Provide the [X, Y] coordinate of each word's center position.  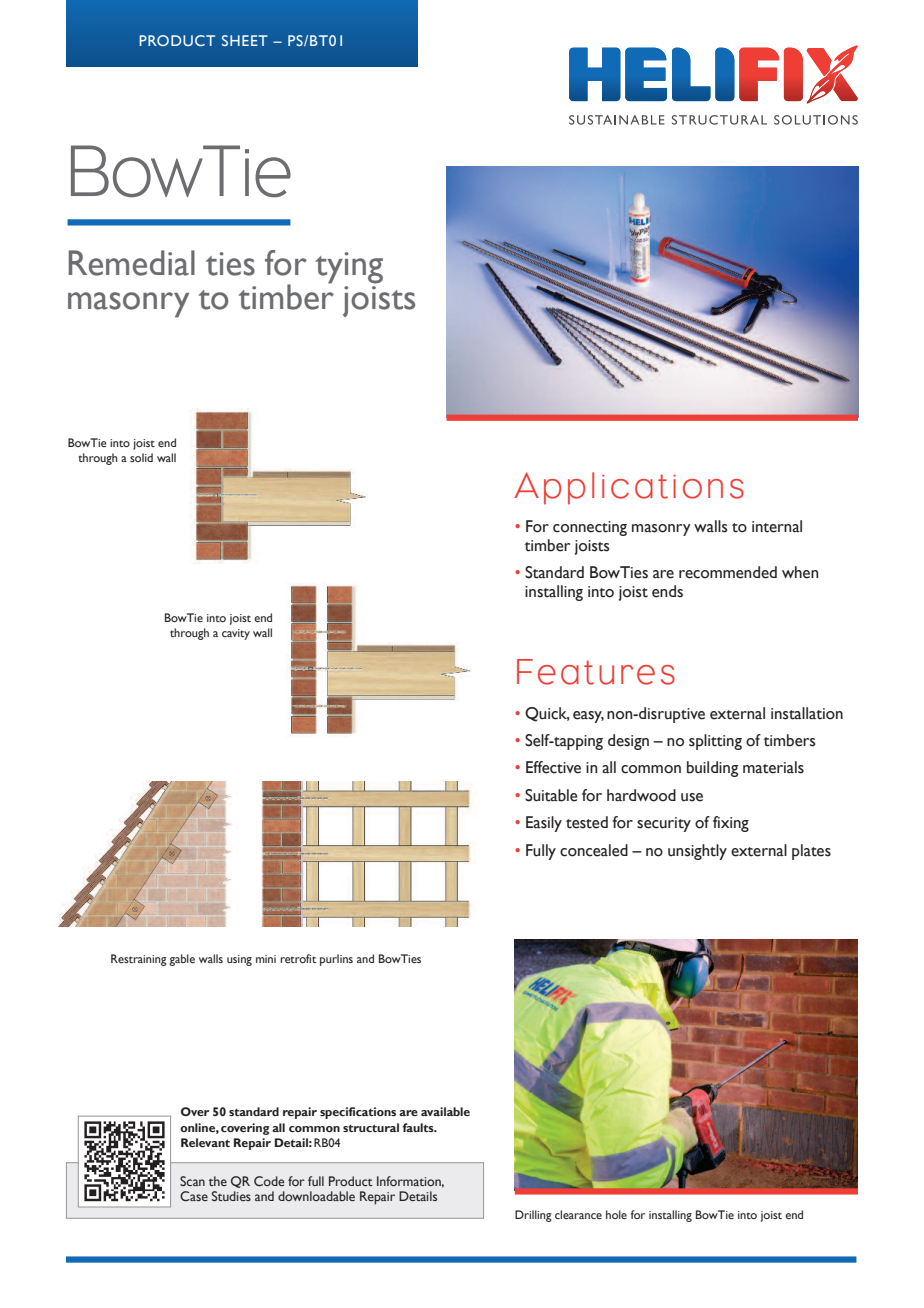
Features [596, 672]
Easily [544, 824]
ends [667, 591]
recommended [728, 572]
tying [349, 268]
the [218, 1181]
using [239, 960]
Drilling [533, 1216]
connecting [590, 528]
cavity [236, 634]
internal [777, 526]
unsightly [697, 852]
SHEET [245, 40]
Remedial [132, 263]
